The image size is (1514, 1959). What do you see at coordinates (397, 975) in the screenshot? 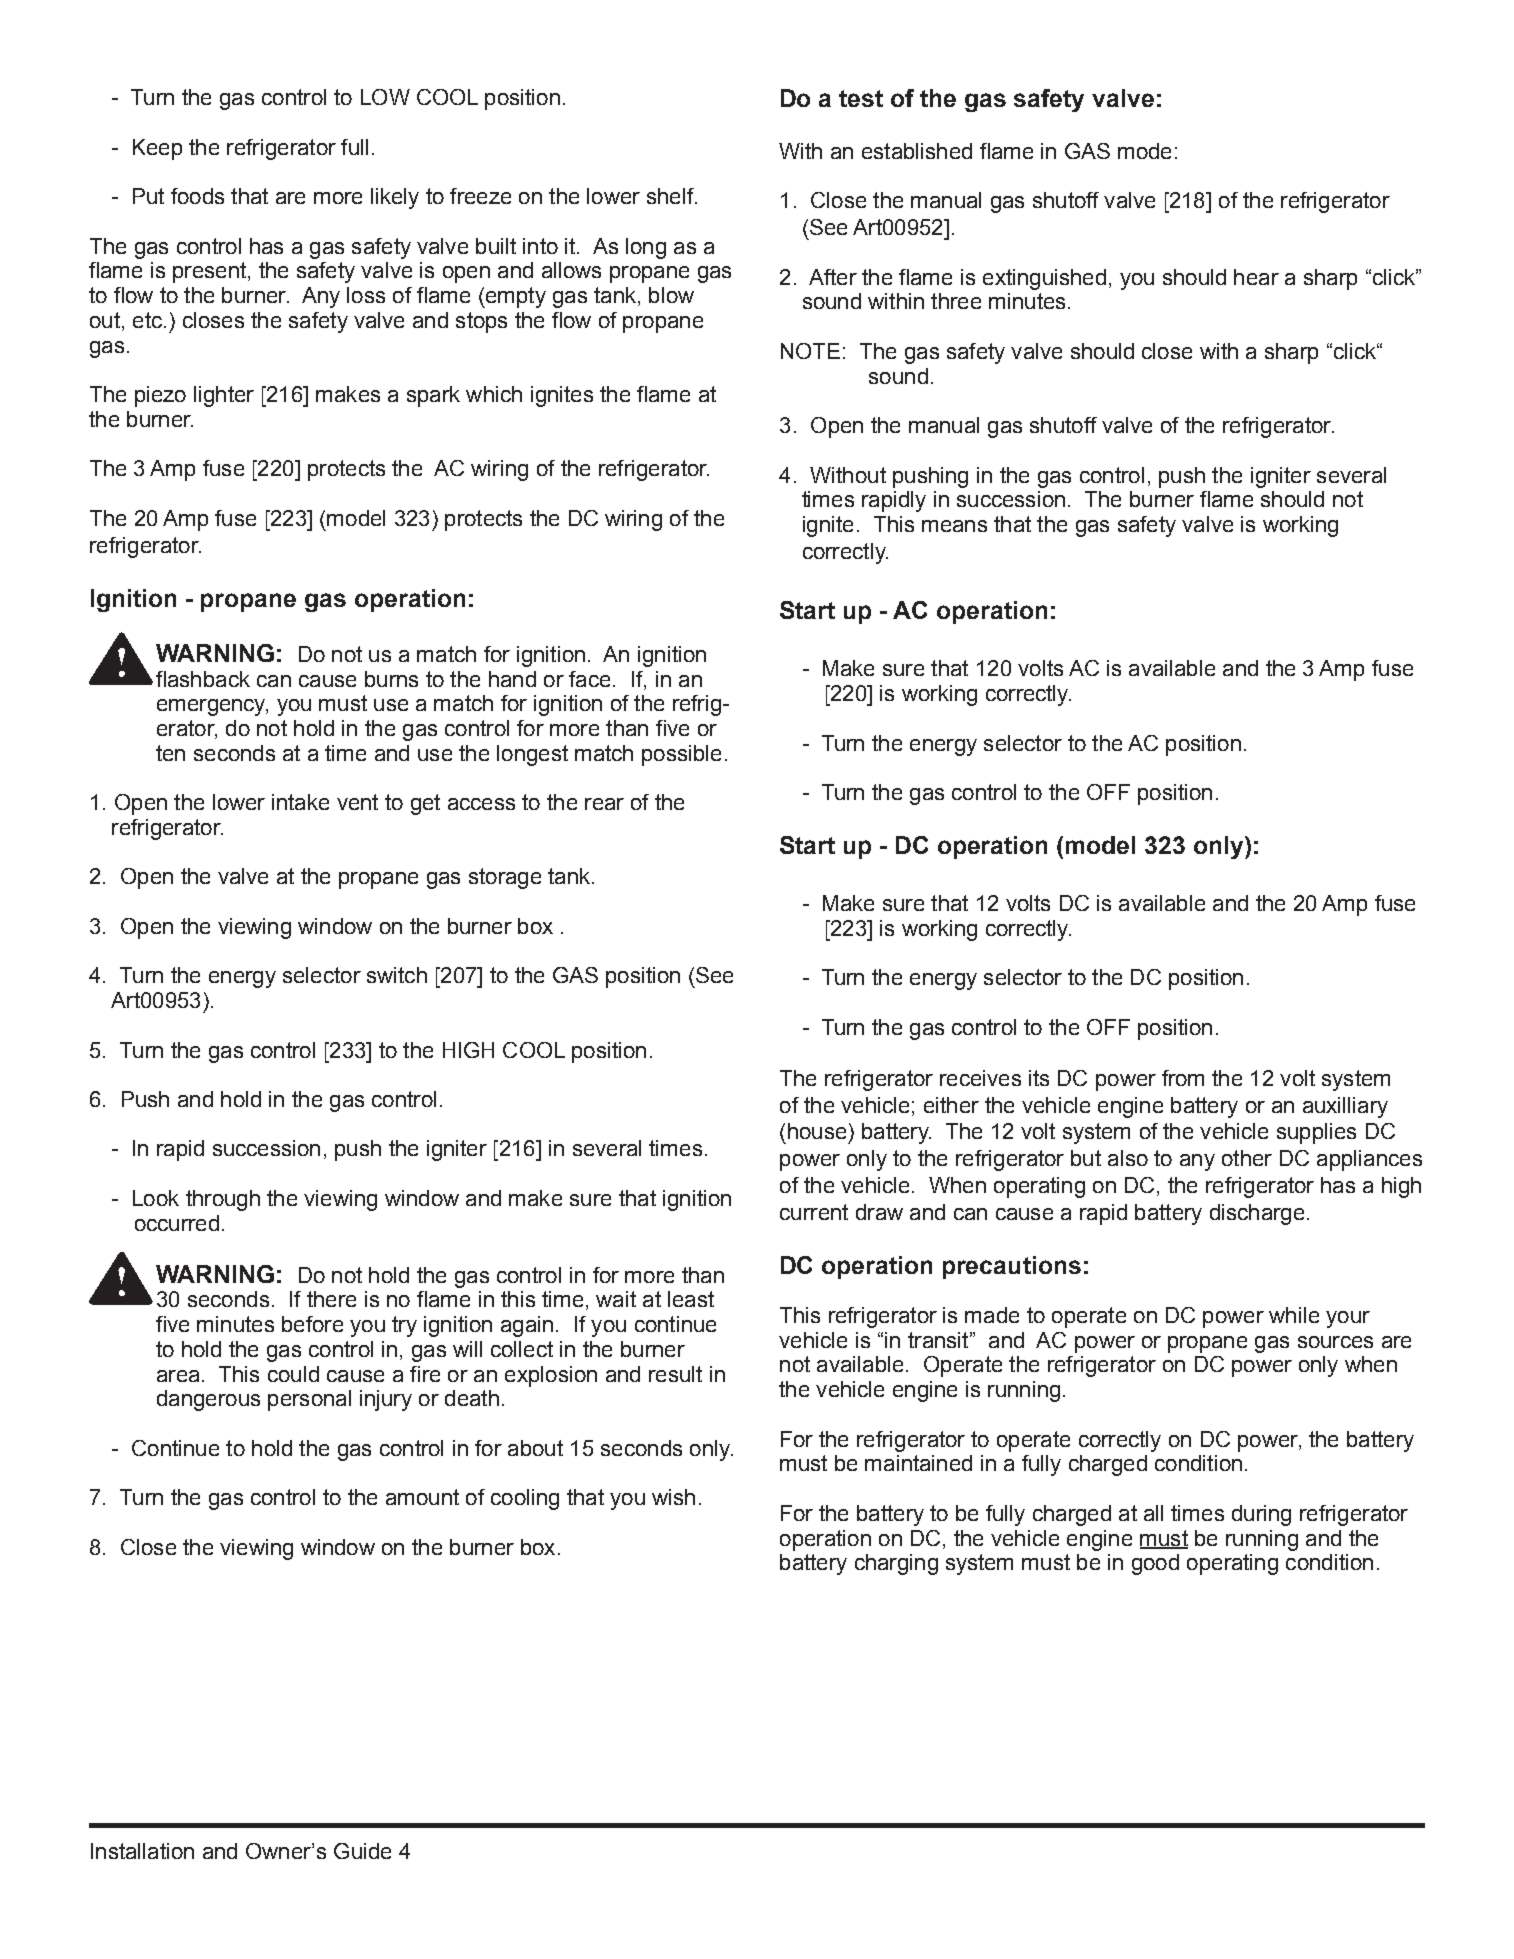
I see `switch` at bounding box center [397, 975].
